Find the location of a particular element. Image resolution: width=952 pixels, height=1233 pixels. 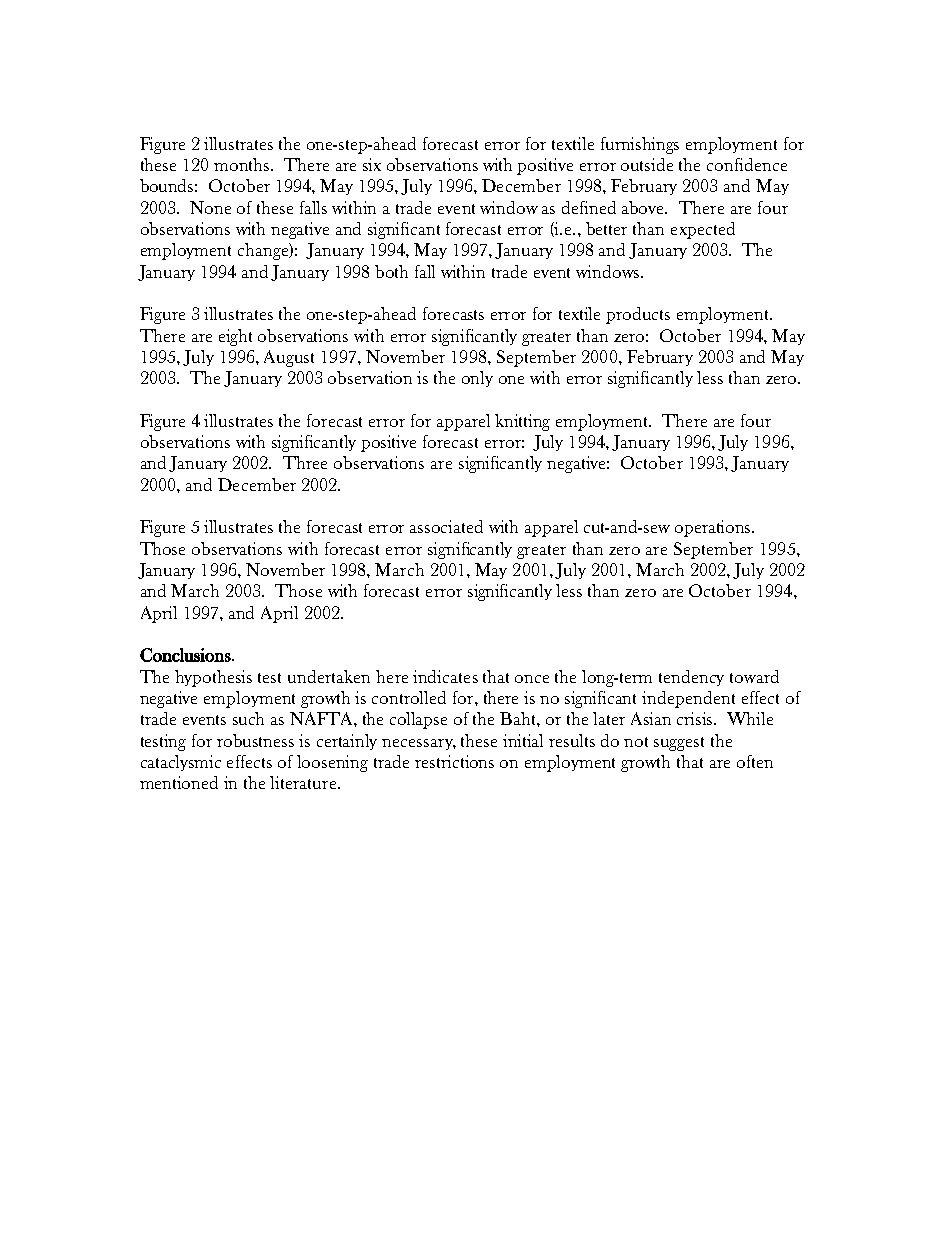

both is located at coordinates (391, 271).
